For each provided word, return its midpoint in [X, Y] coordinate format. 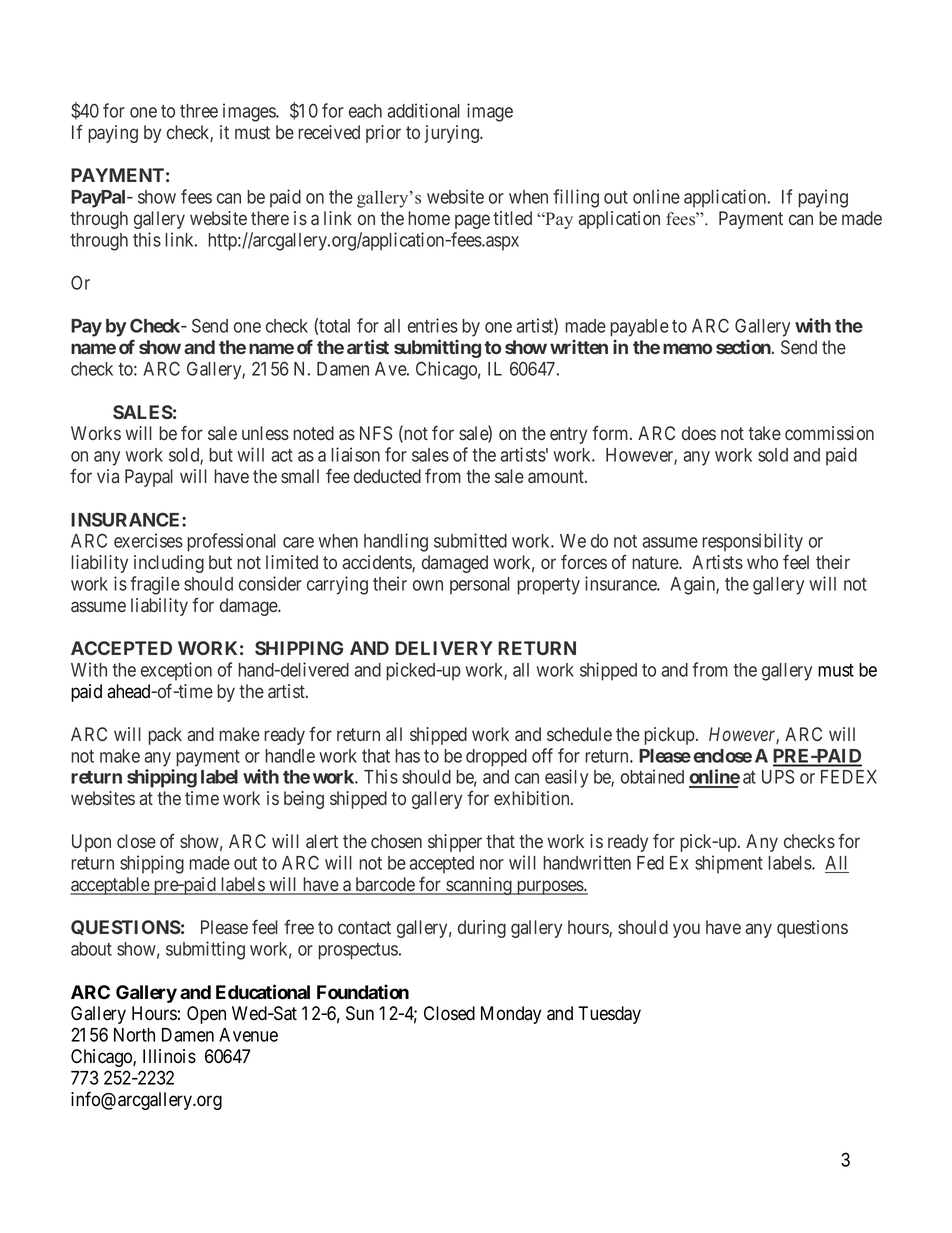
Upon [91, 843]
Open [206, 1015]
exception [176, 671]
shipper [455, 843]
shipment [729, 864]
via [108, 476]
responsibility [752, 542]
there [270, 218]
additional [423, 110]
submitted [470, 540]
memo [687, 348]
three [199, 111]
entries [433, 325]
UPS [778, 776]
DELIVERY [444, 648]
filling [576, 198]
